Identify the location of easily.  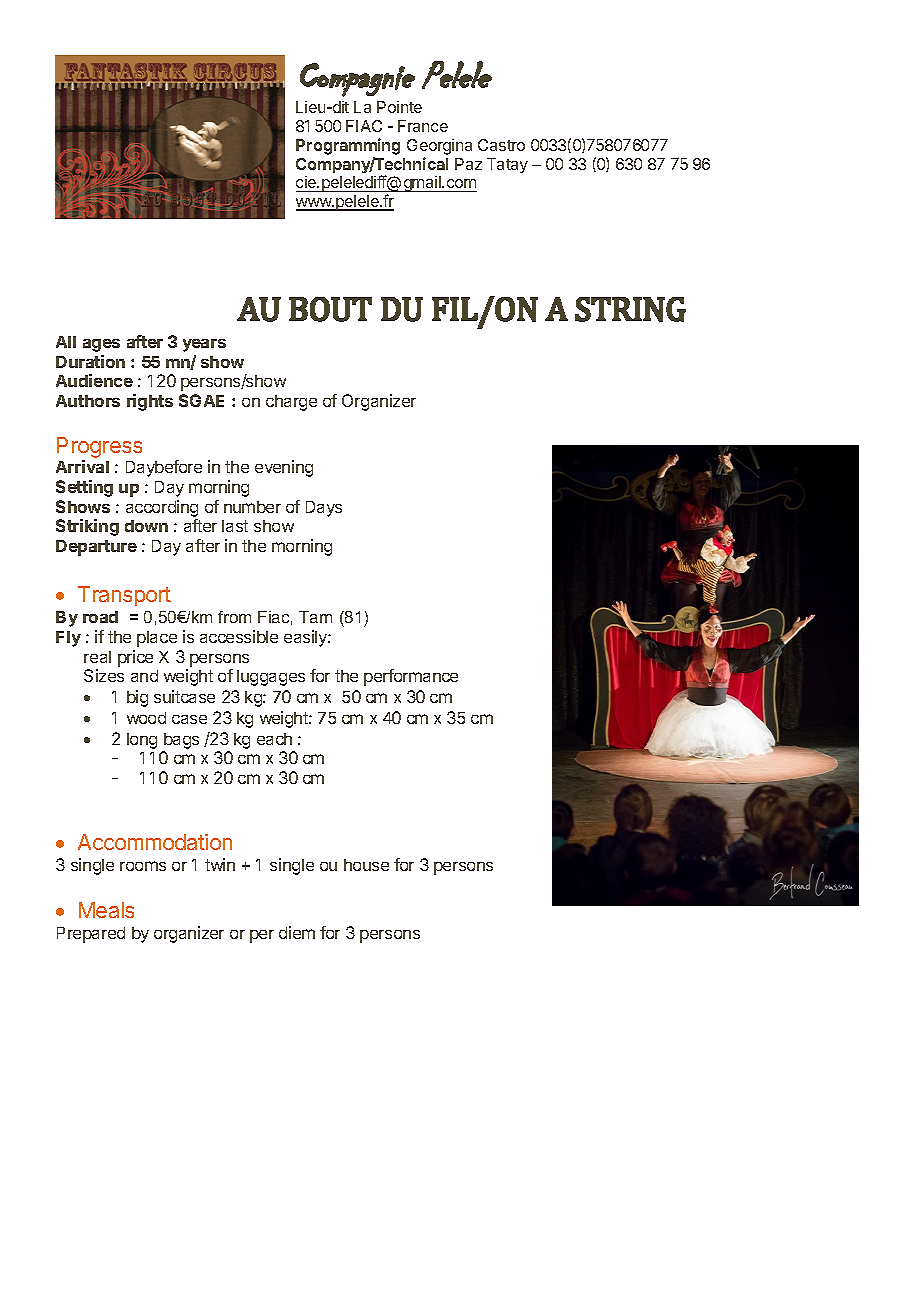
(306, 638).
